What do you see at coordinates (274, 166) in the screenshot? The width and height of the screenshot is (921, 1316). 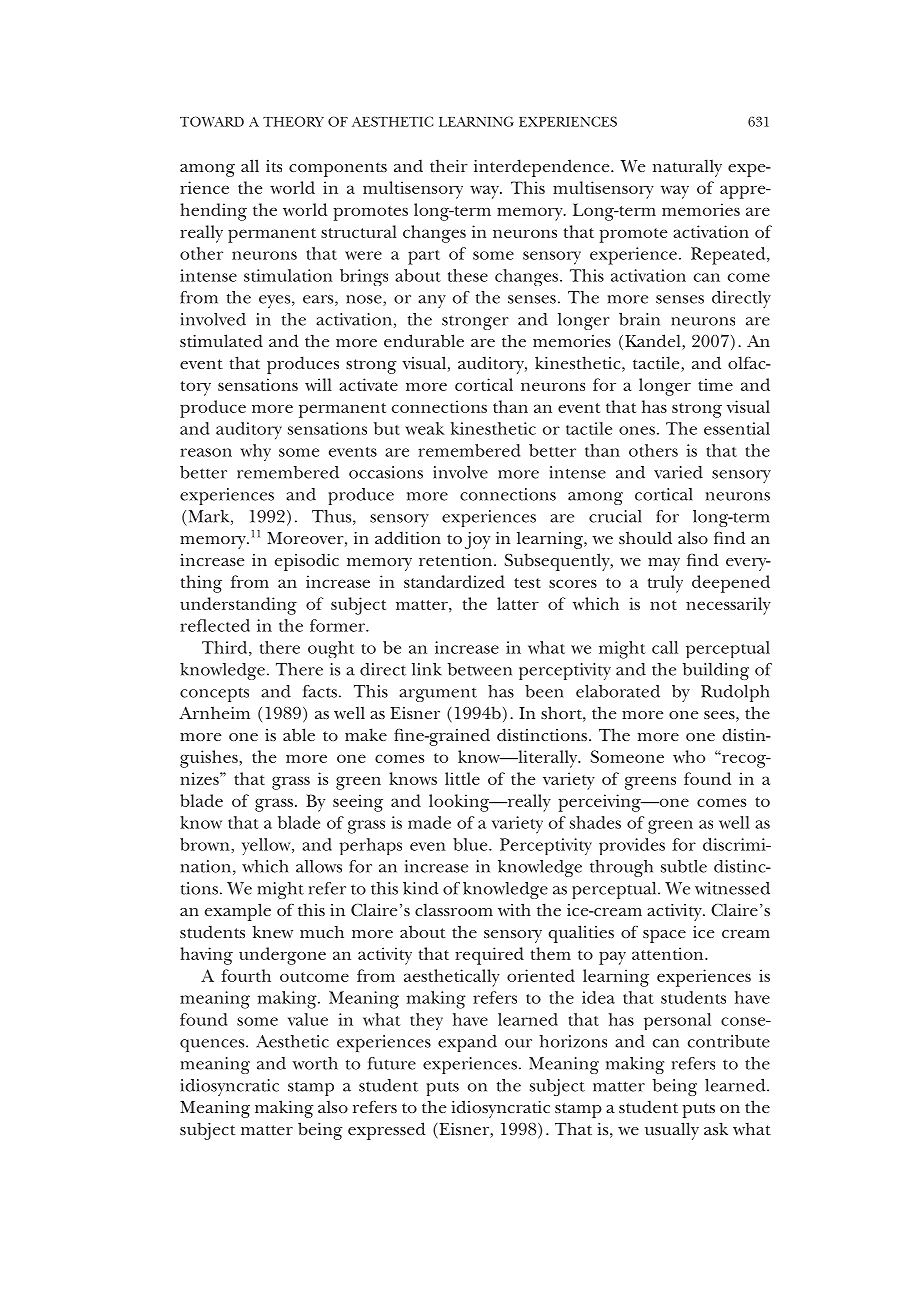 I see `its` at bounding box center [274, 166].
